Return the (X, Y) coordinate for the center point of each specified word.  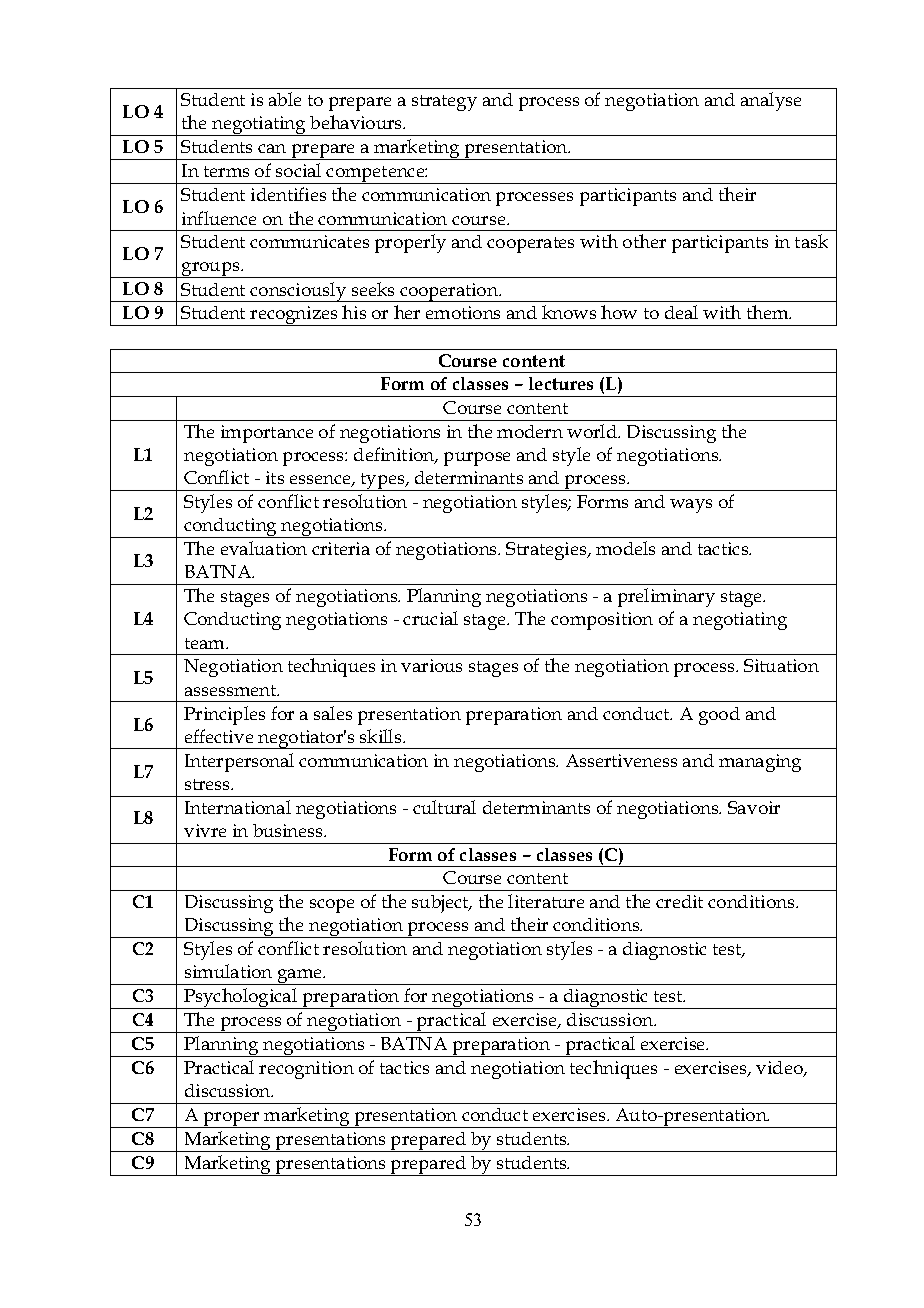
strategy (444, 103)
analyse (771, 101)
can (272, 148)
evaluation (264, 548)
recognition (306, 1070)
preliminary (666, 597)
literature (546, 901)
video (780, 1069)
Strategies (547, 551)
